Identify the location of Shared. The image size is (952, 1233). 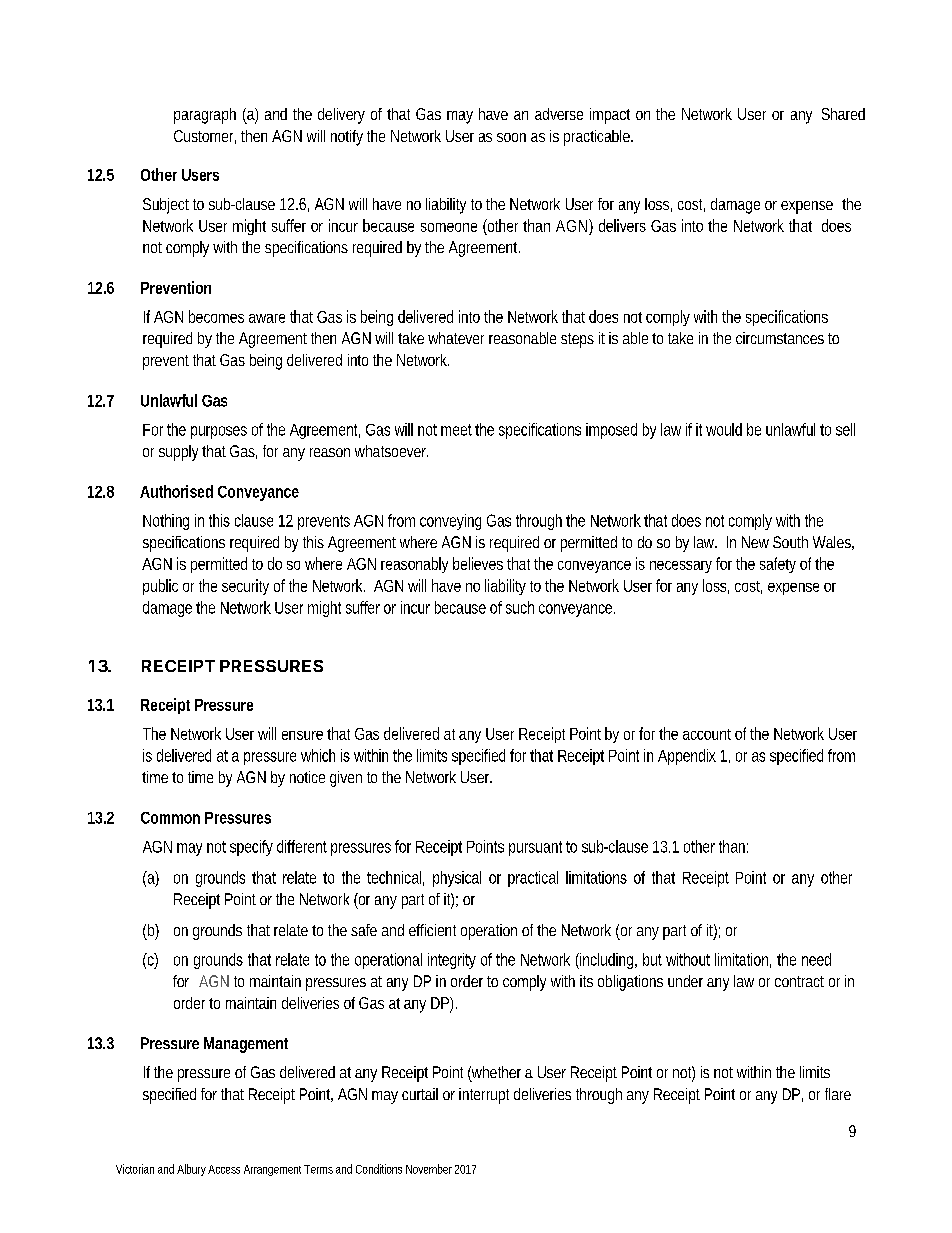
(843, 114).
